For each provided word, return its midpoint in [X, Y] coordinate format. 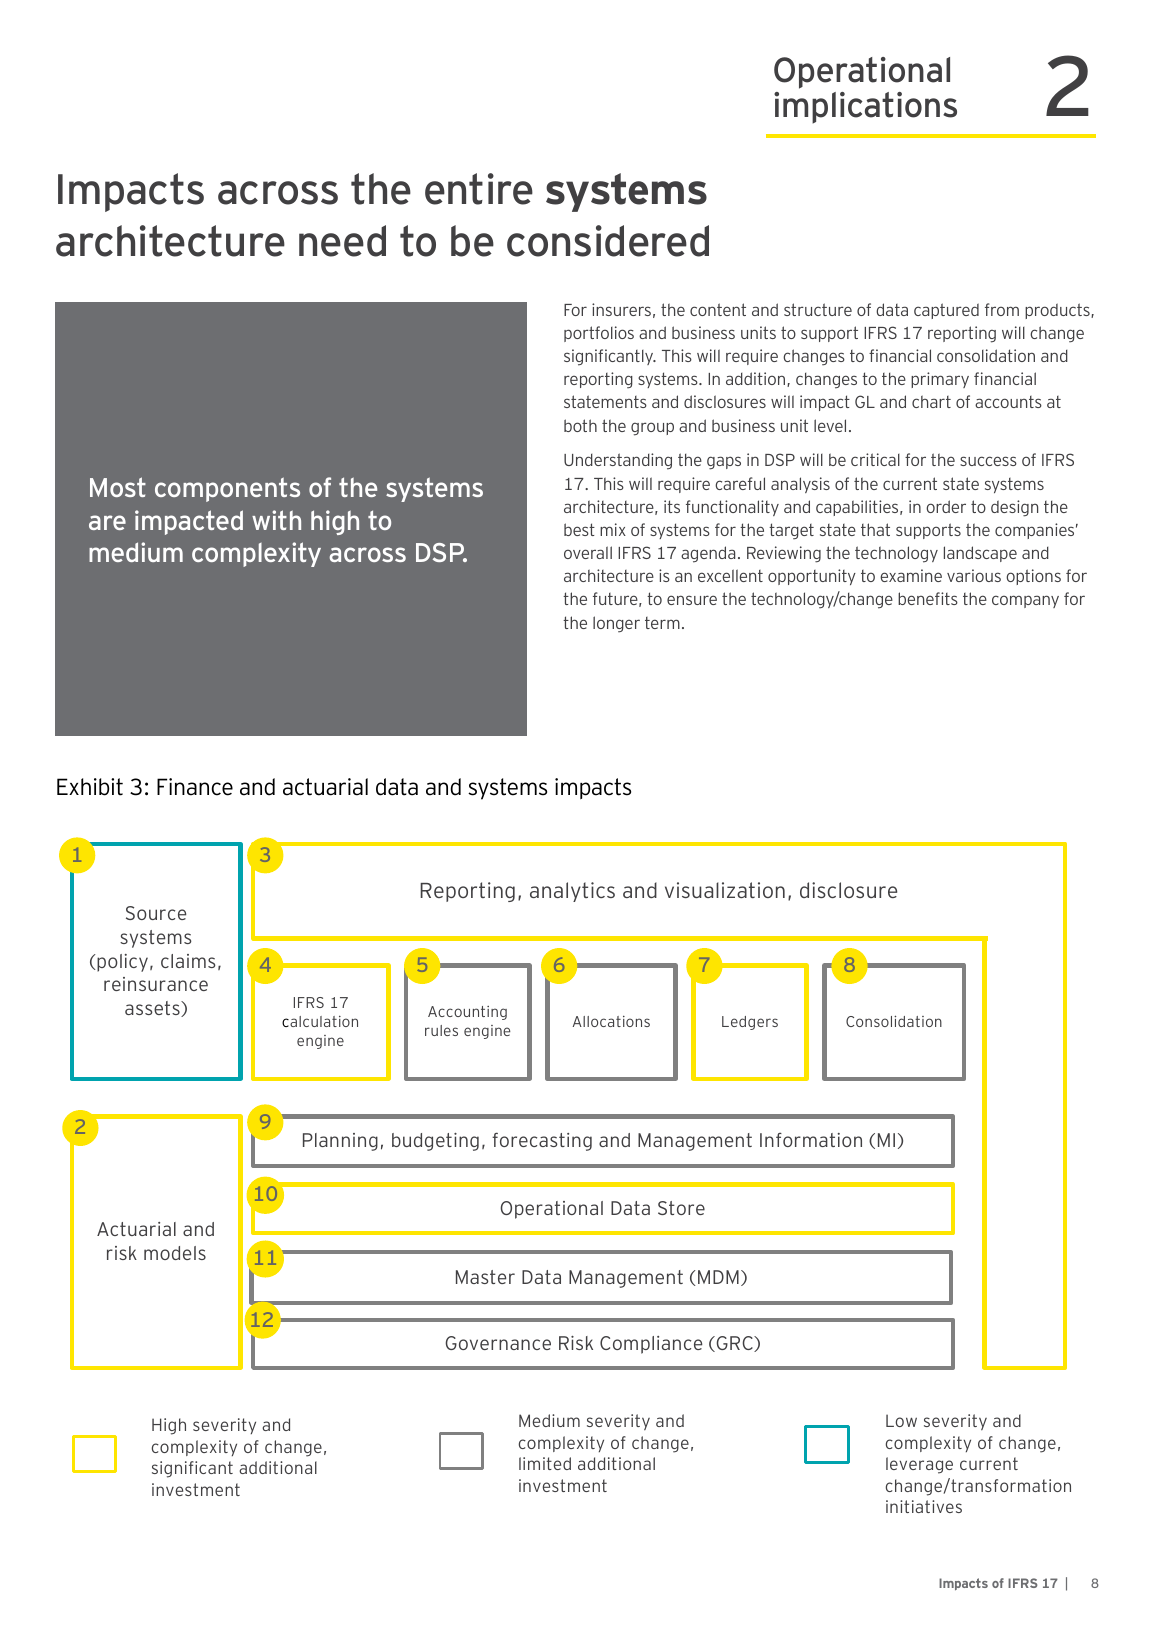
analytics [572, 892]
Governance [498, 1343]
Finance [195, 787]
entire [479, 189]
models [175, 1253]
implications [865, 108]
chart [931, 401]
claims [188, 961]
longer [616, 624]
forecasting [542, 1142]
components [227, 489]
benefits [928, 598]
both [580, 425]
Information [811, 1140]
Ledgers [750, 1023]
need [342, 241]
